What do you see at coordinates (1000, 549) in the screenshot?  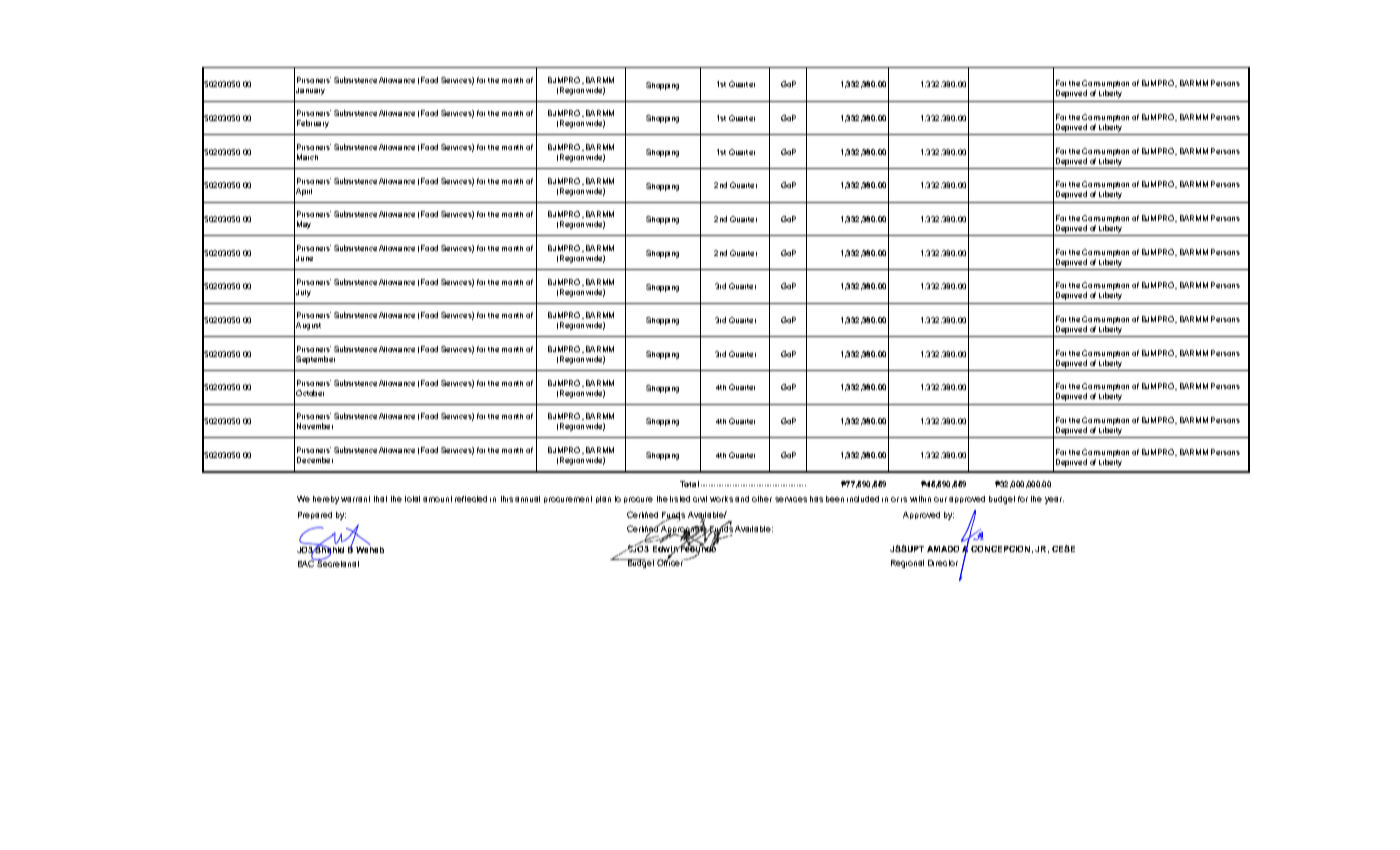 I see `CONCEPCION` at bounding box center [1000, 549].
